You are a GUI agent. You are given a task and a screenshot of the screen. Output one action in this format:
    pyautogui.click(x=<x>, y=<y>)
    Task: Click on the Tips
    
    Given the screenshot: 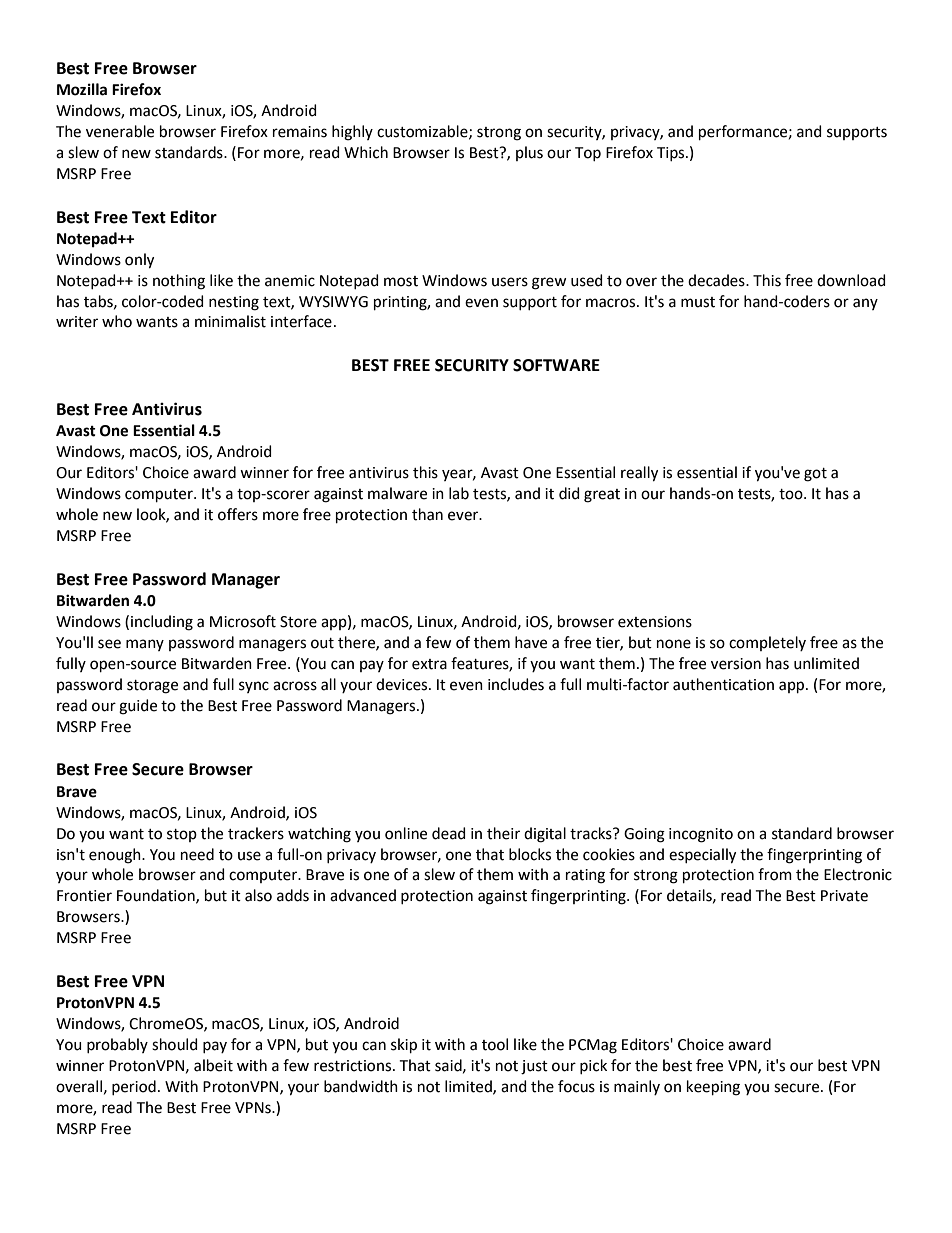 What is the action you would take?
    pyautogui.click(x=672, y=154)
